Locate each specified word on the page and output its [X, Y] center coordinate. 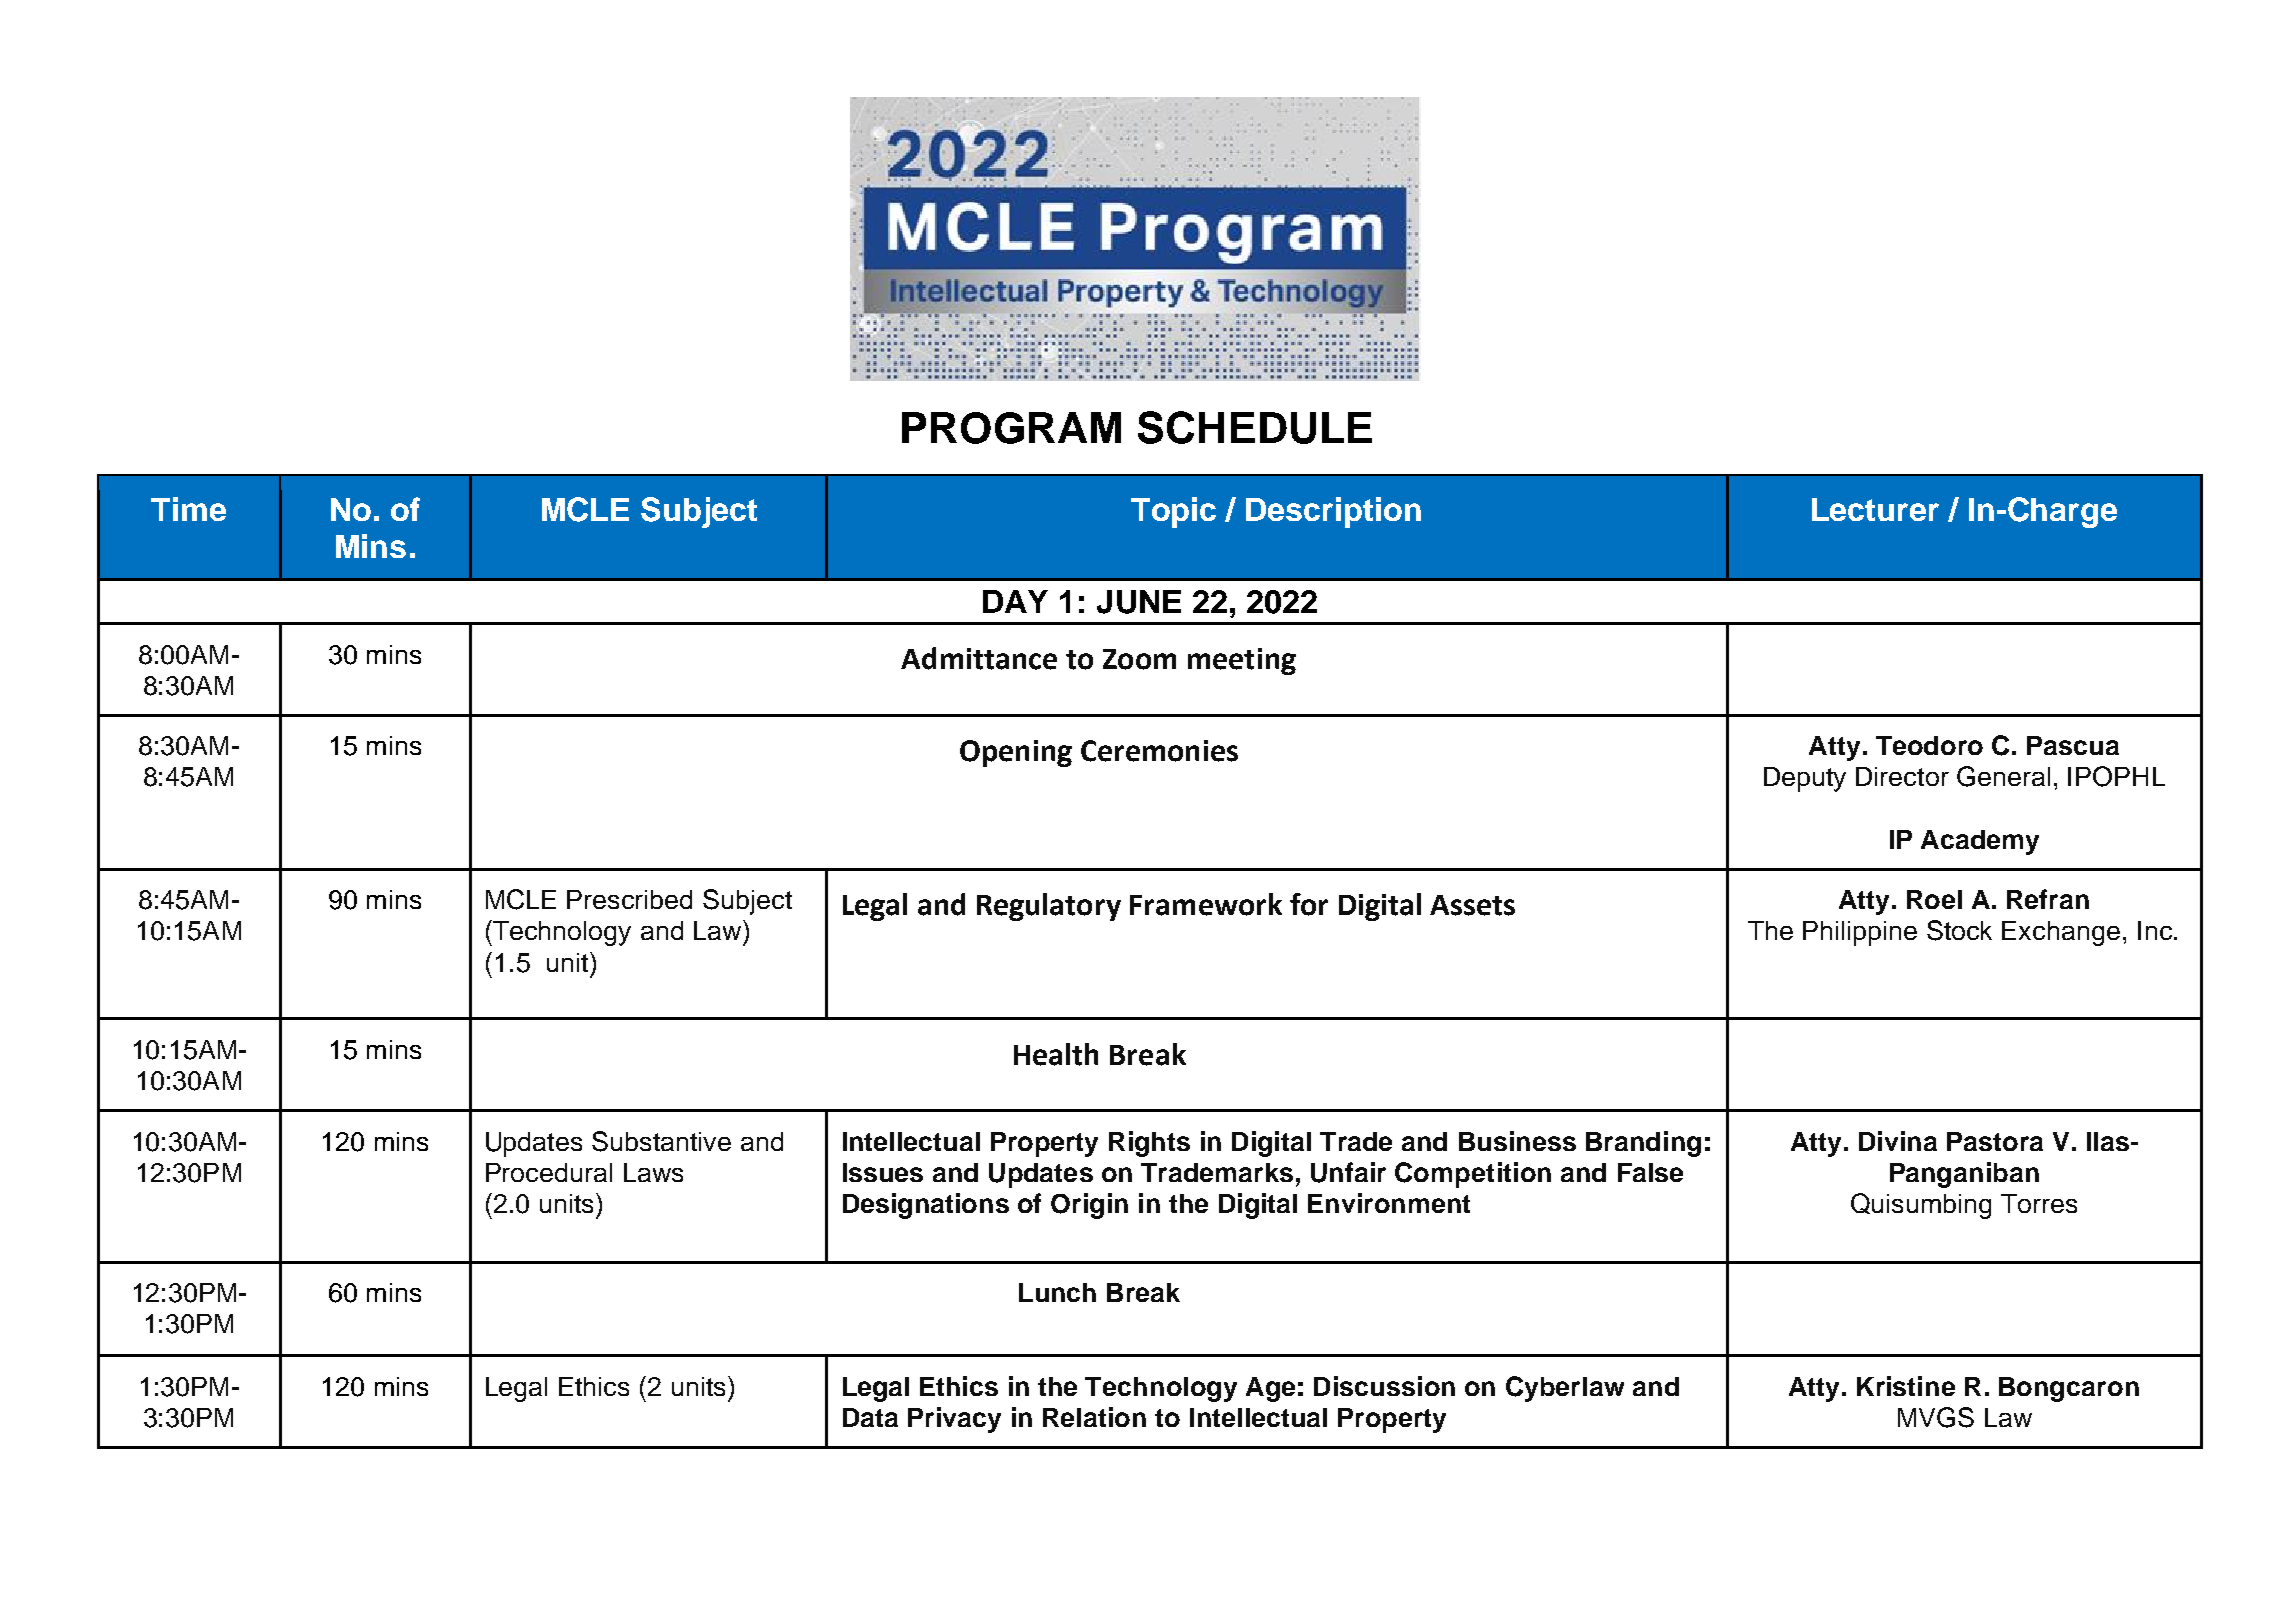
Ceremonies [1159, 751]
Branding [1643, 1144]
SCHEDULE [1255, 427]
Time [188, 509]
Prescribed [629, 899]
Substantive [661, 1141]
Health [1056, 1054]
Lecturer [1875, 509]
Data [870, 1417]
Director [1902, 776]
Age [1270, 1389]
